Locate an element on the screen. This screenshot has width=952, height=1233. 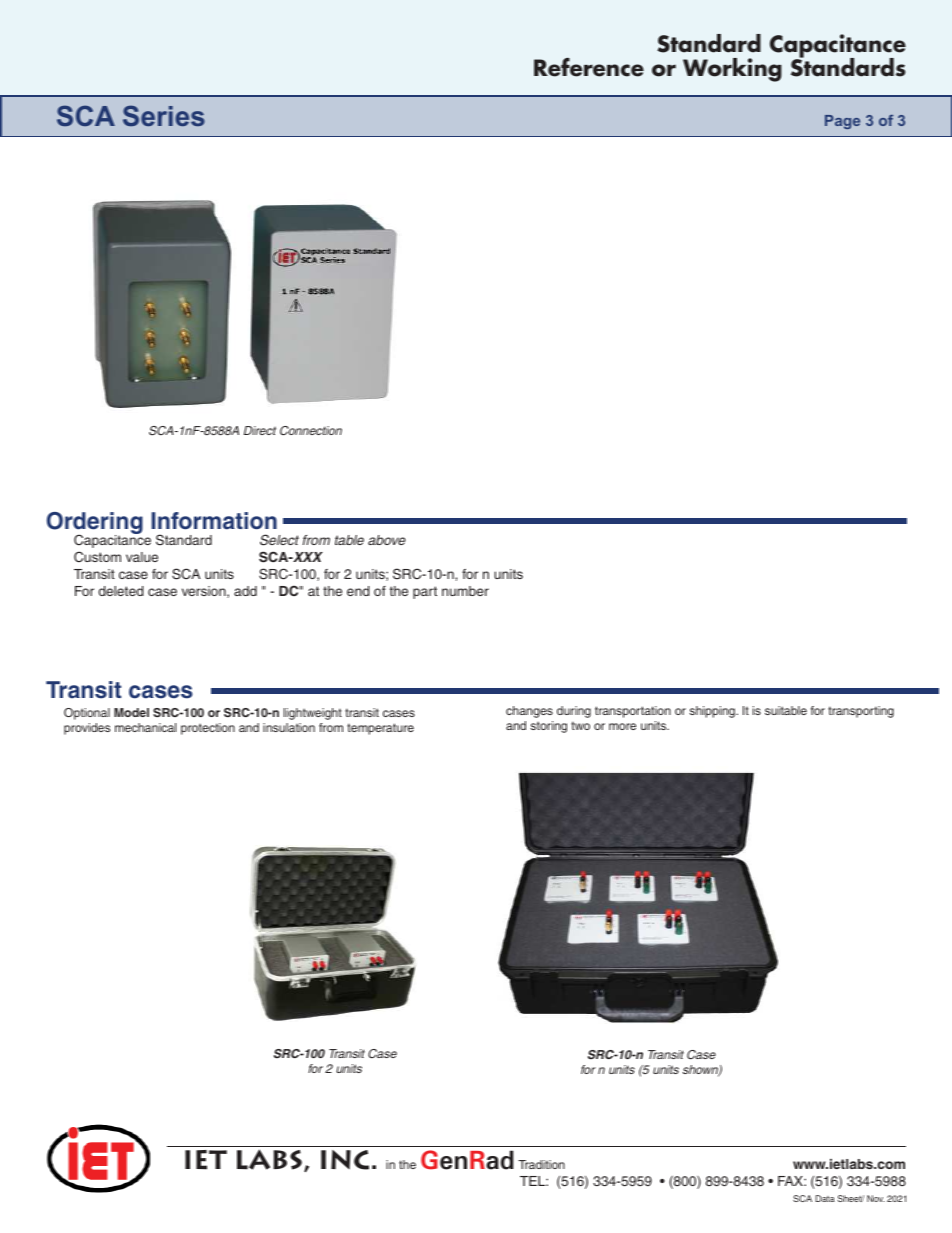
shipping is located at coordinates (713, 712).
